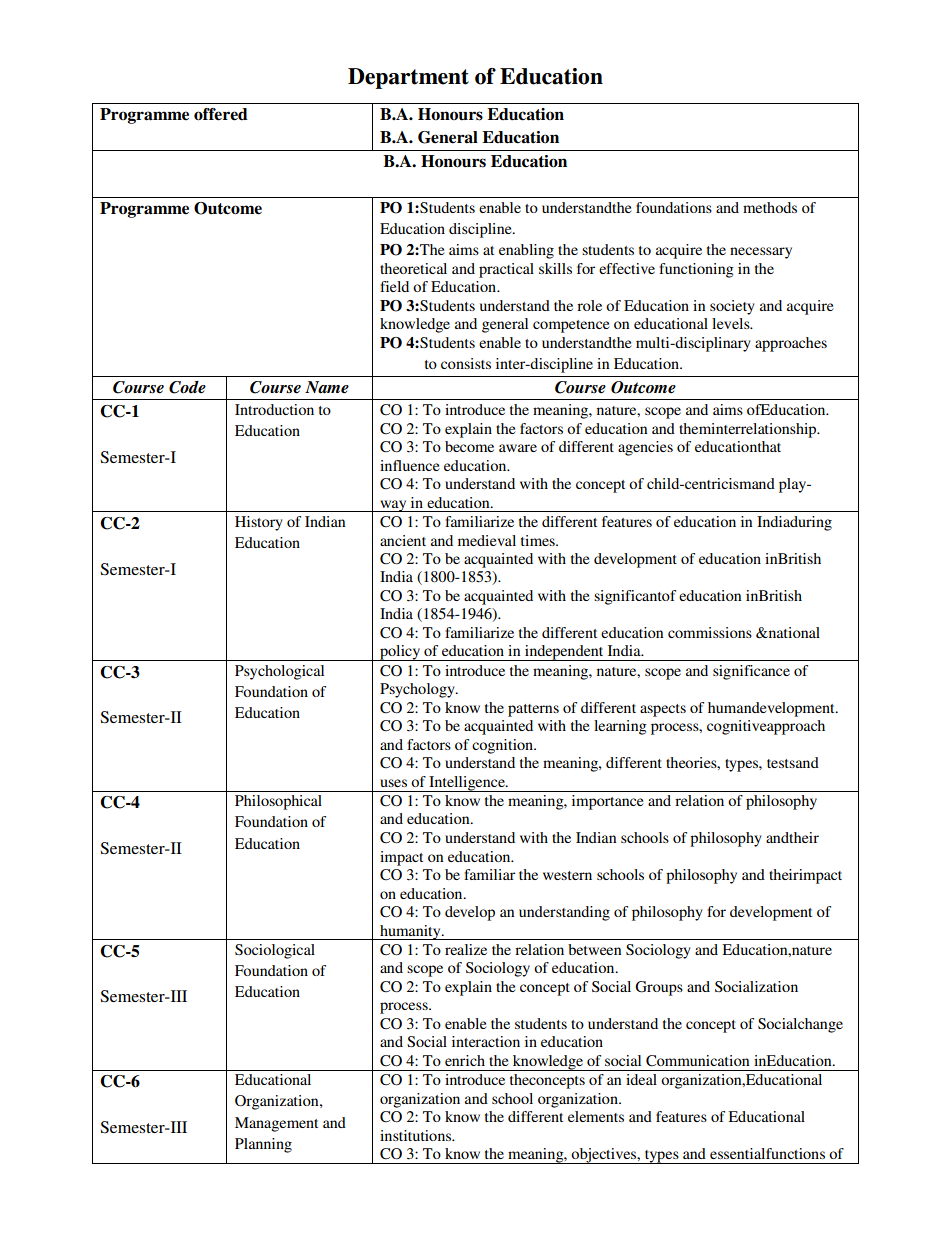 This screenshot has width=952, height=1233. What do you see at coordinates (276, 1124) in the screenshot?
I see `Management` at bounding box center [276, 1124].
